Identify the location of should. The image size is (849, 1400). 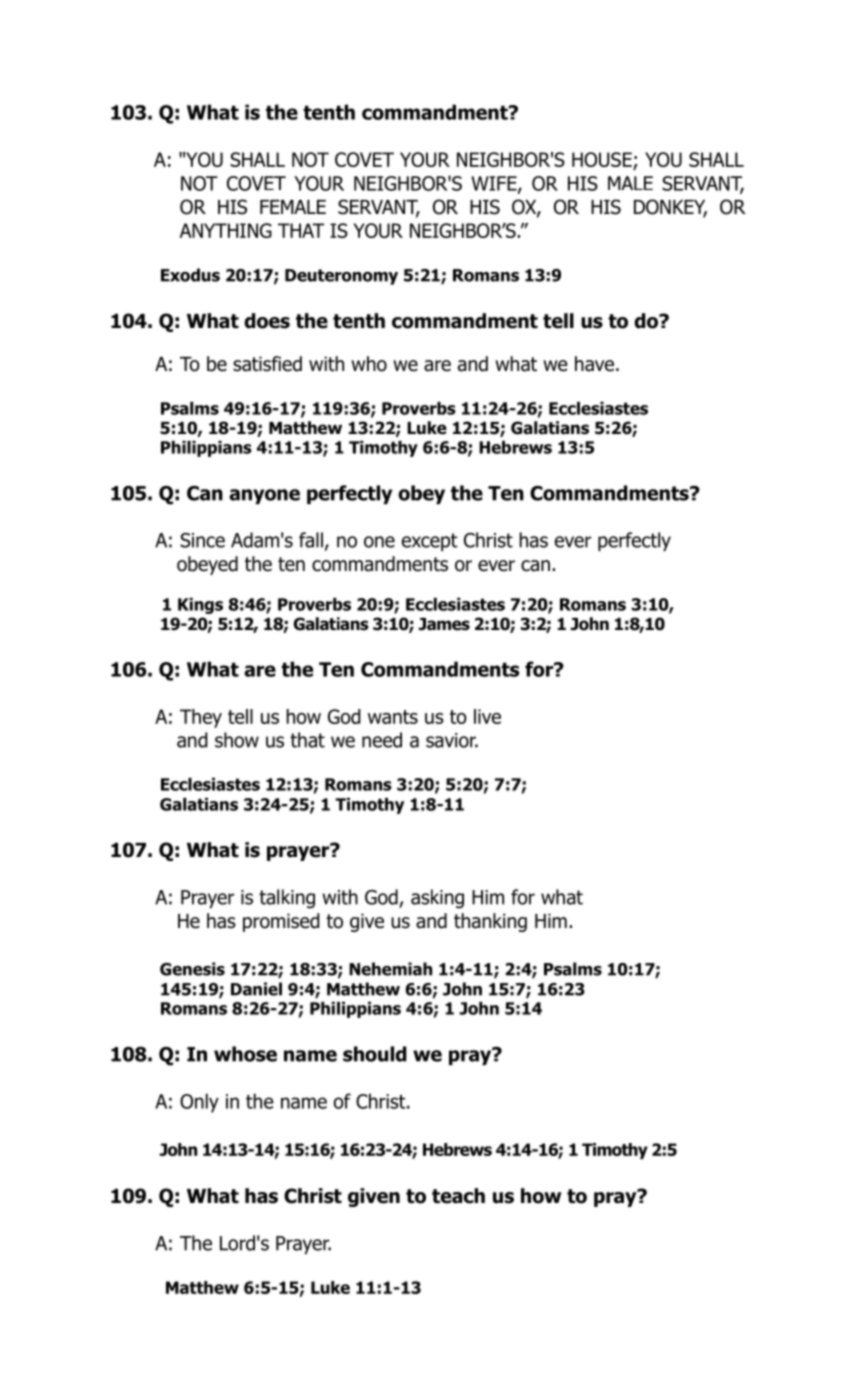
(375, 1054).
